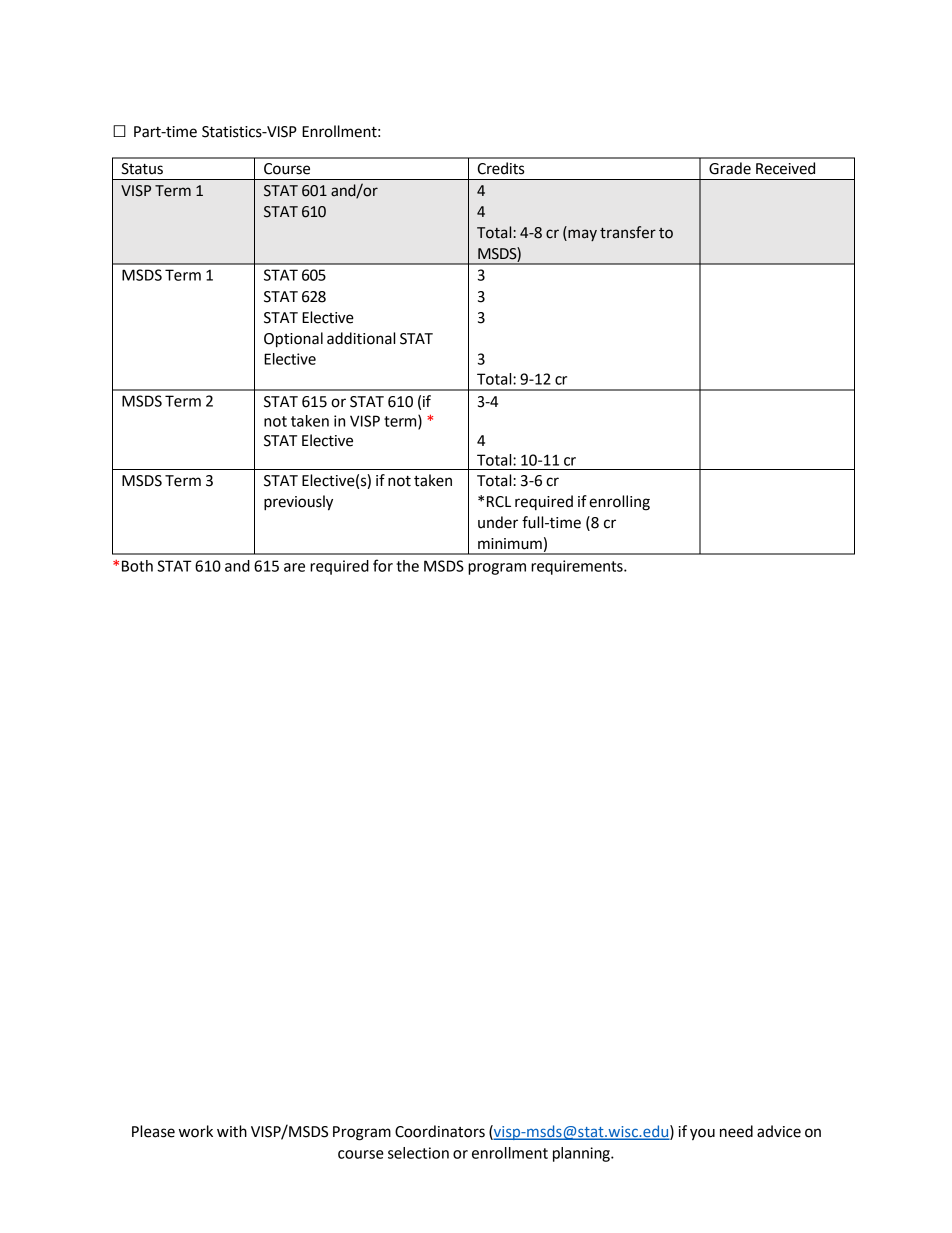 The width and height of the document is (952, 1233). Describe the element at coordinates (293, 340) in the document. I see `Optional` at that location.
